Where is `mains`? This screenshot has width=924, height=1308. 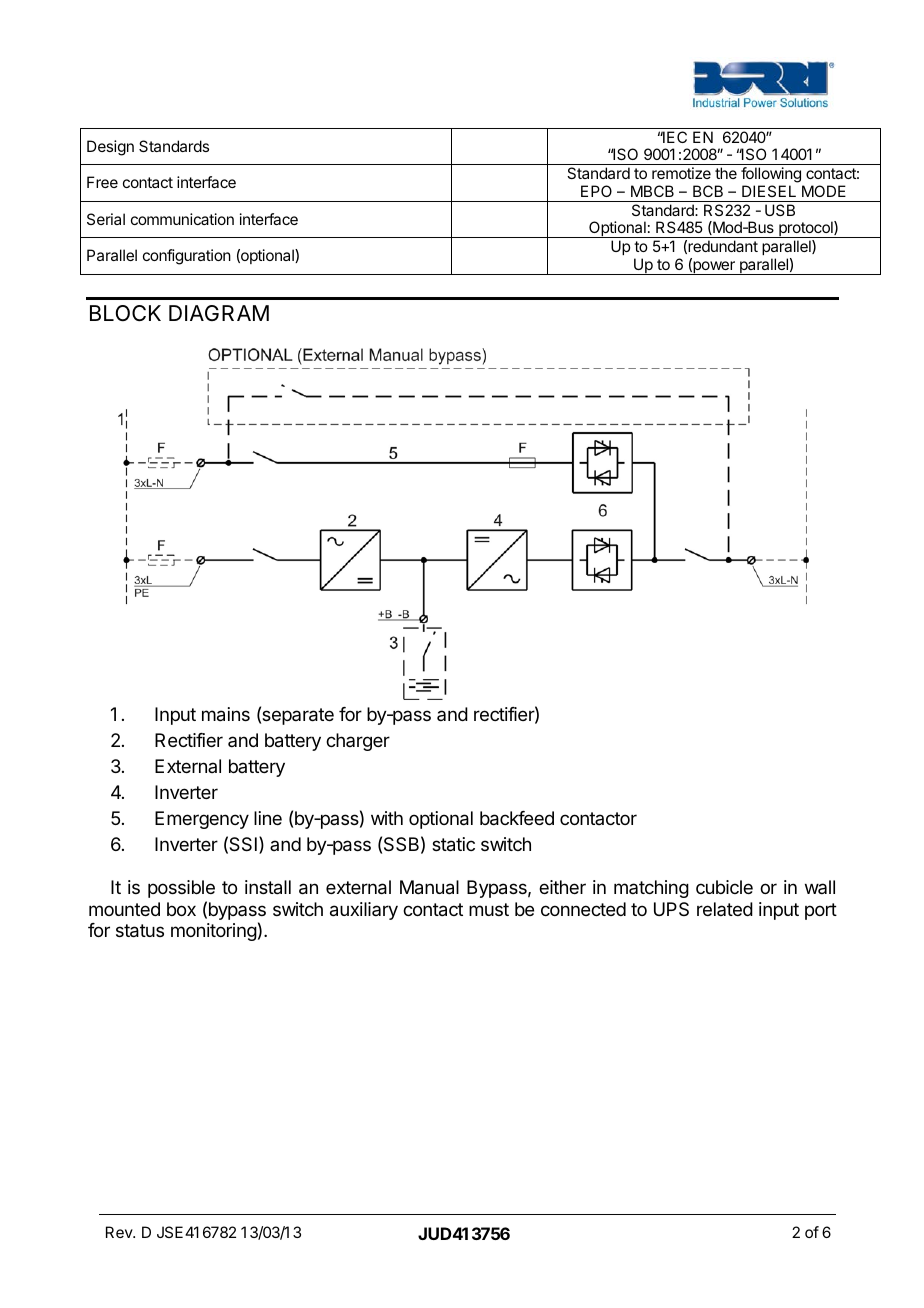 mains is located at coordinates (226, 714).
